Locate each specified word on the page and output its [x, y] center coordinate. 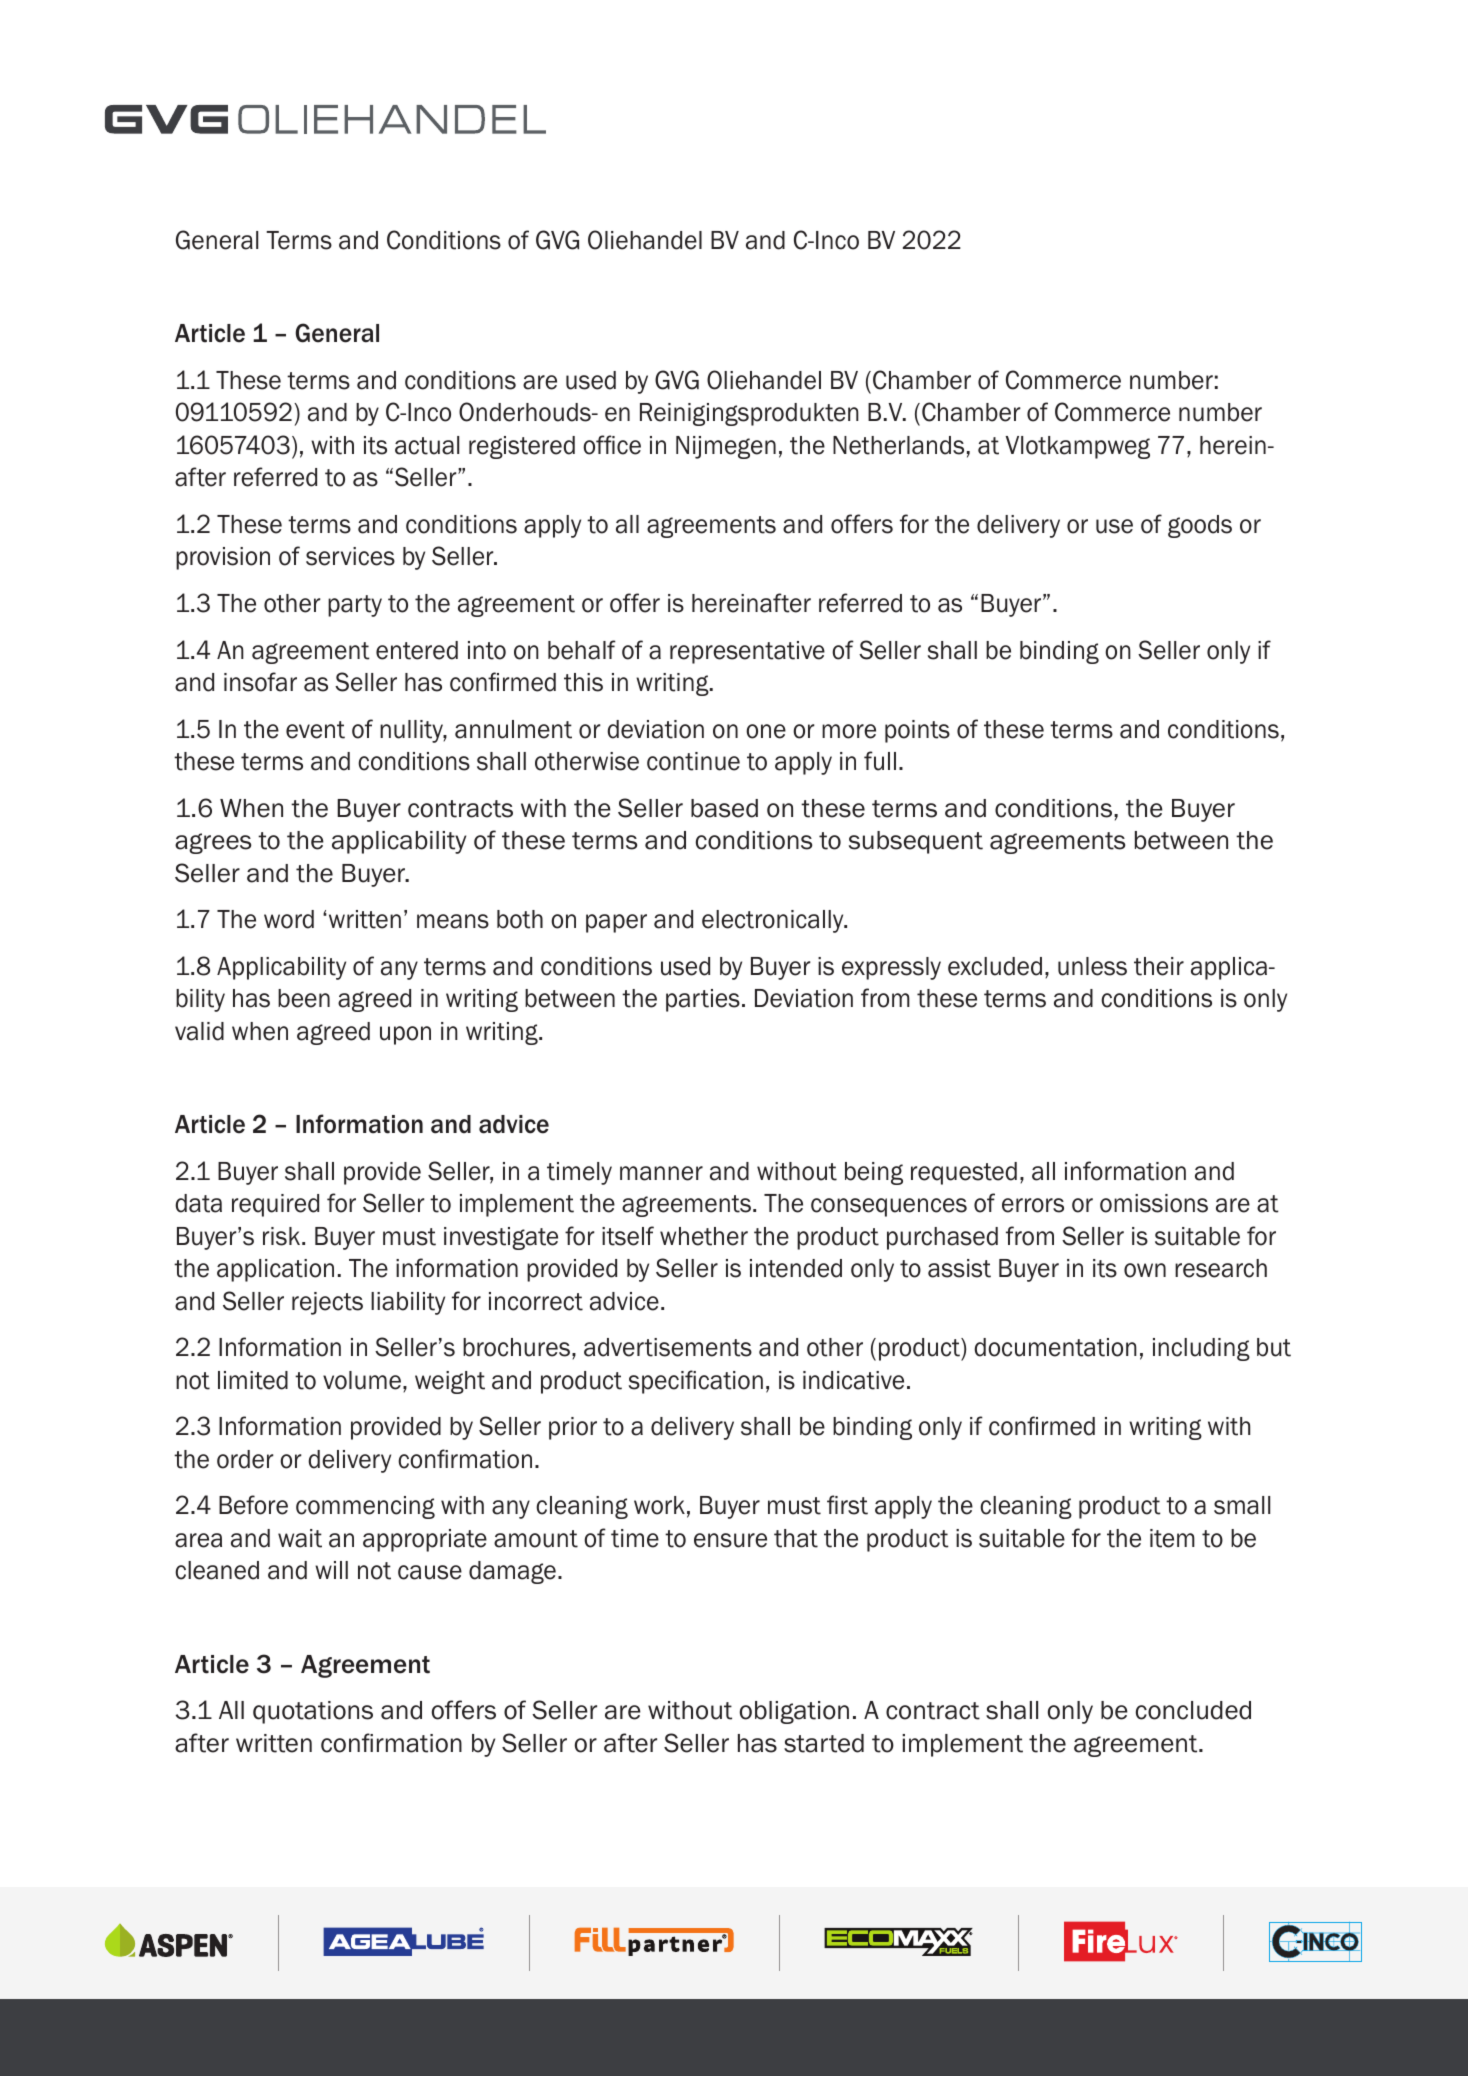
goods [1200, 526]
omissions [1154, 1203]
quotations [313, 1712]
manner [661, 1173]
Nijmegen [726, 447]
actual [427, 445]
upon [405, 1035]
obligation [794, 1712]
